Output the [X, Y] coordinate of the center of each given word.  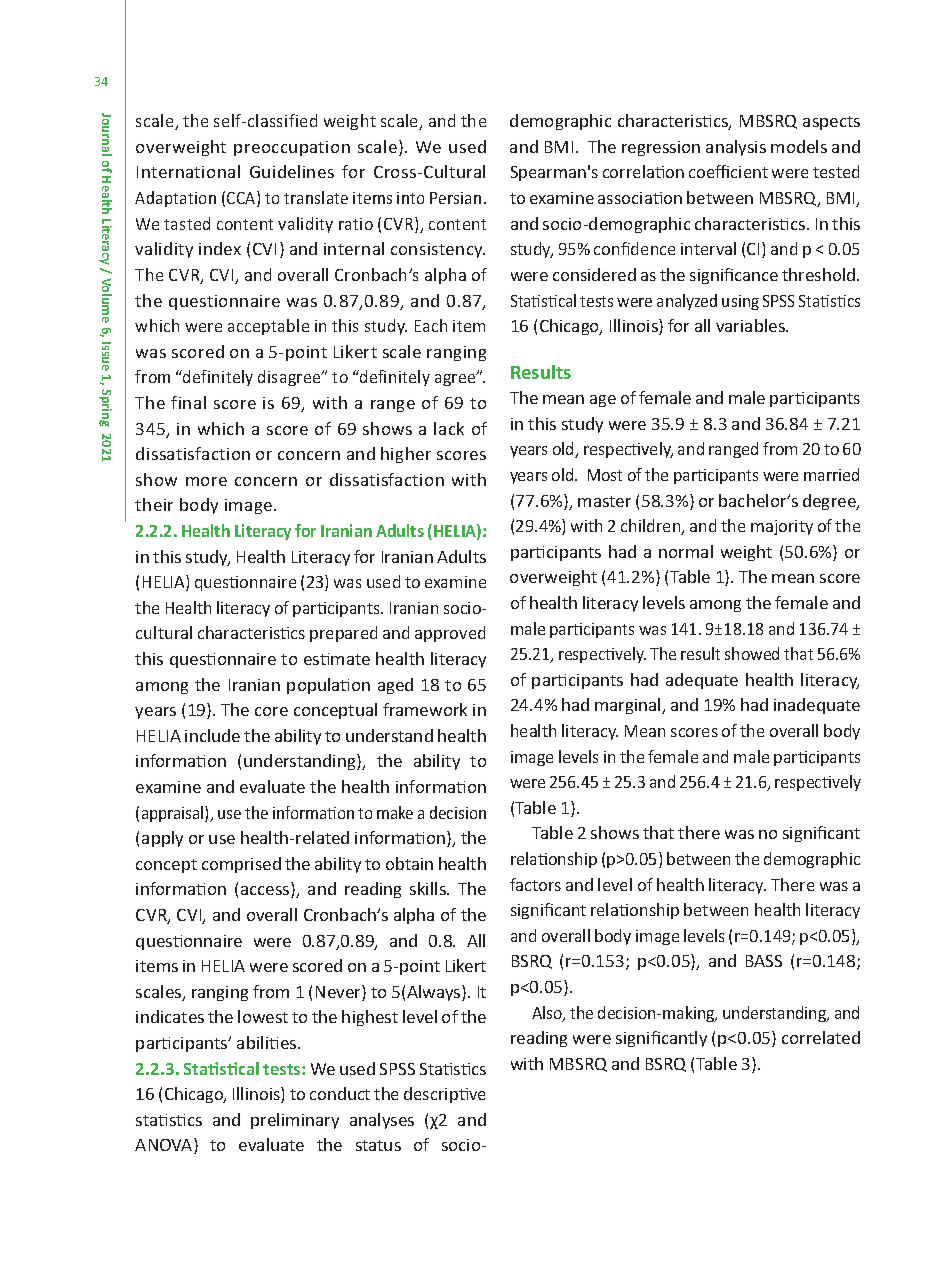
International [188, 171]
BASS [764, 961]
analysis [736, 148]
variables [751, 325]
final [188, 402]
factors [535, 884]
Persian [455, 198]
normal [686, 551]
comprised [241, 865]
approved [450, 634]
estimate [337, 659]
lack [449, 428]
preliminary [295, 1121]
